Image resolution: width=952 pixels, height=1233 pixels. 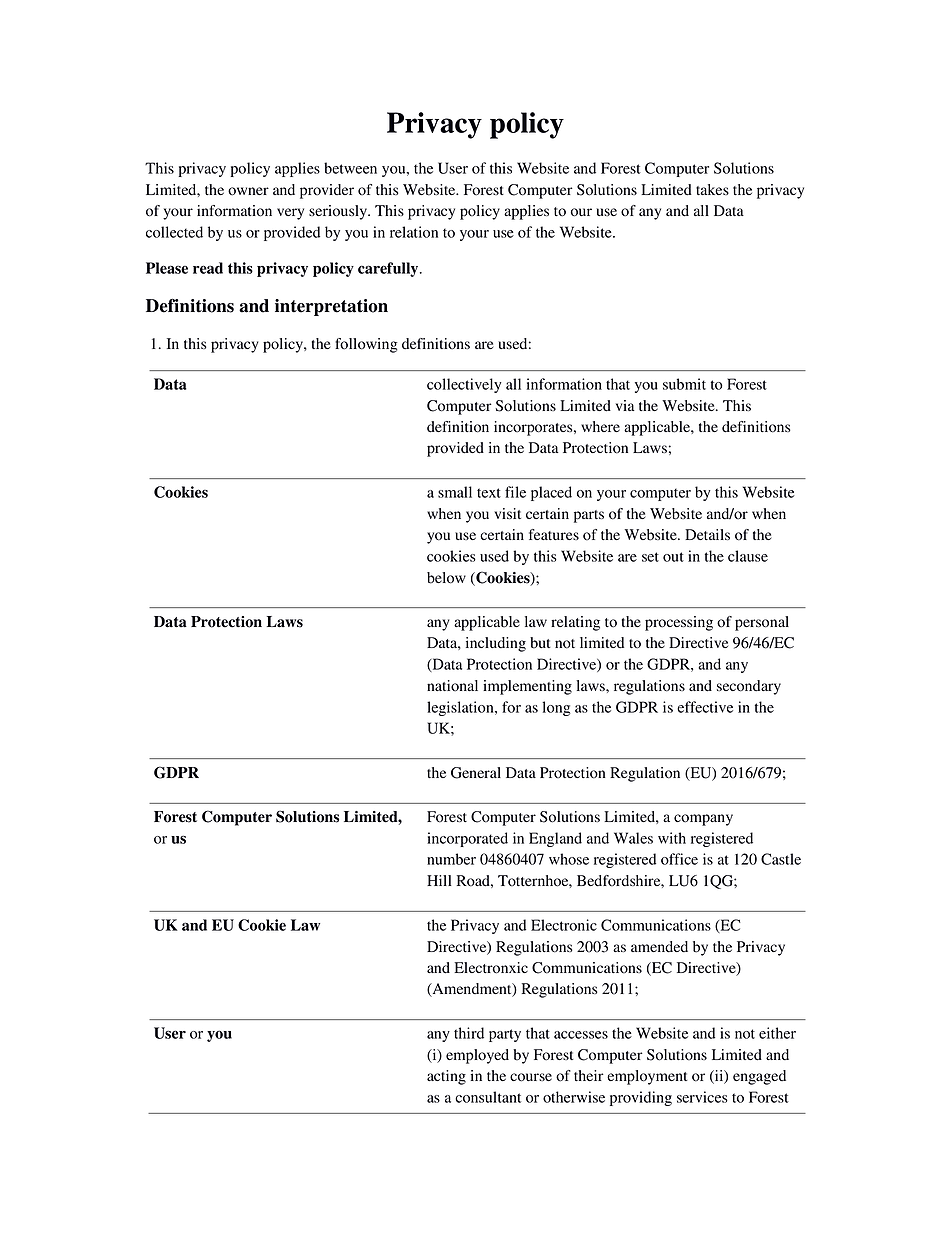 I want to click on visit, so click(x=507, y=513).
